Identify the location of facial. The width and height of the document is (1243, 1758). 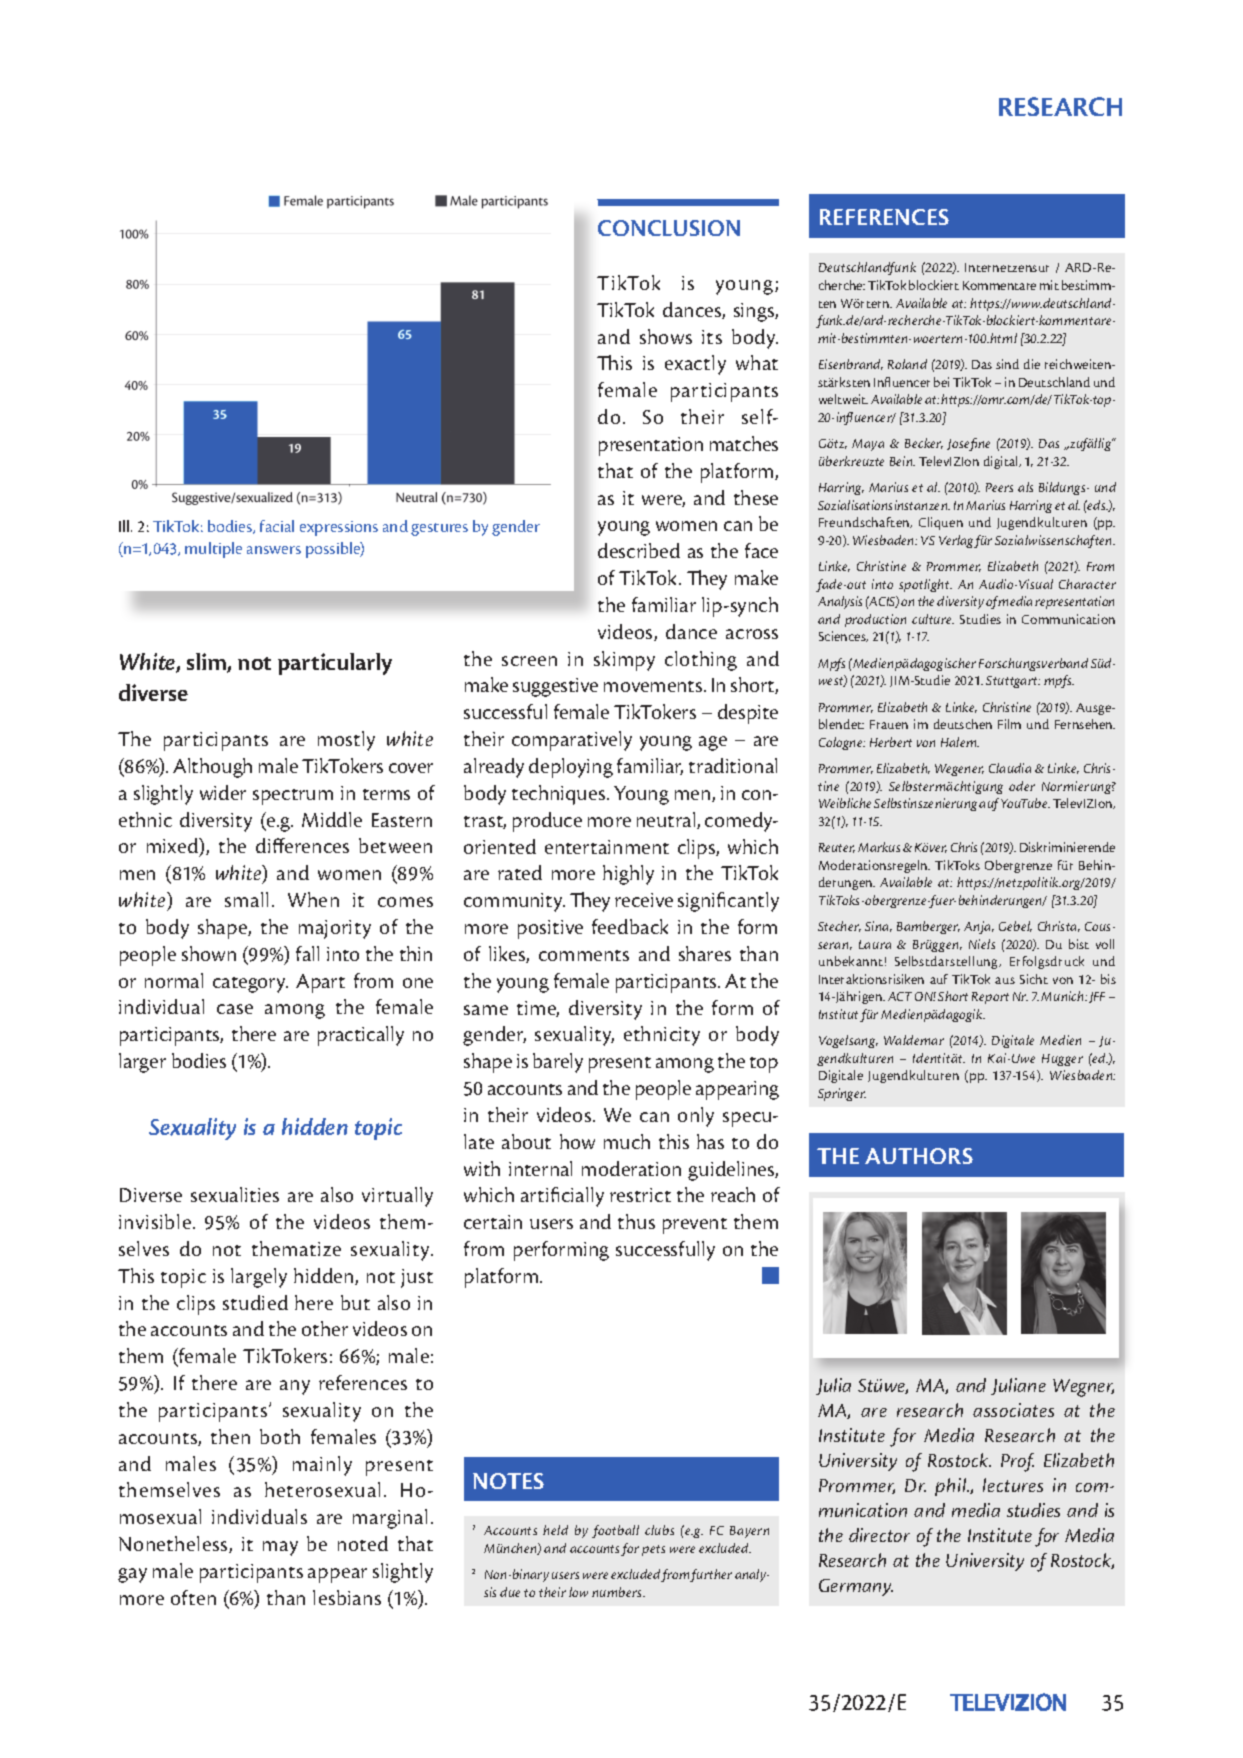
(277, 526).
